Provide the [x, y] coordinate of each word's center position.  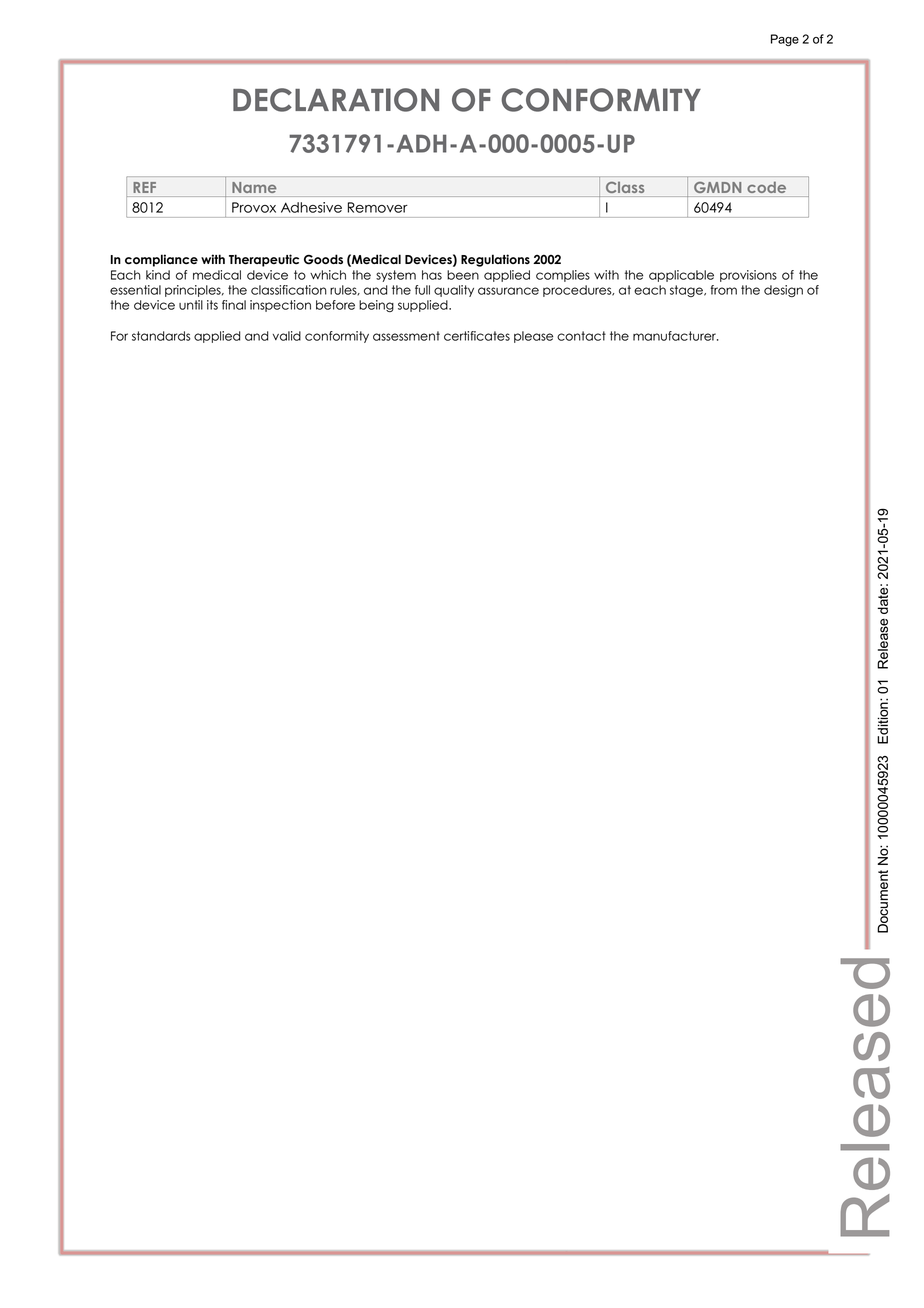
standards [161, 336]
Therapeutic [264, 260]
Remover [378, 207]
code [766, 187]
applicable [681, 276]
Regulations [495, 260]
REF [144, 187]
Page [785, 40]
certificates [477, 336]
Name [254, 187]
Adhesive [311, 207]
